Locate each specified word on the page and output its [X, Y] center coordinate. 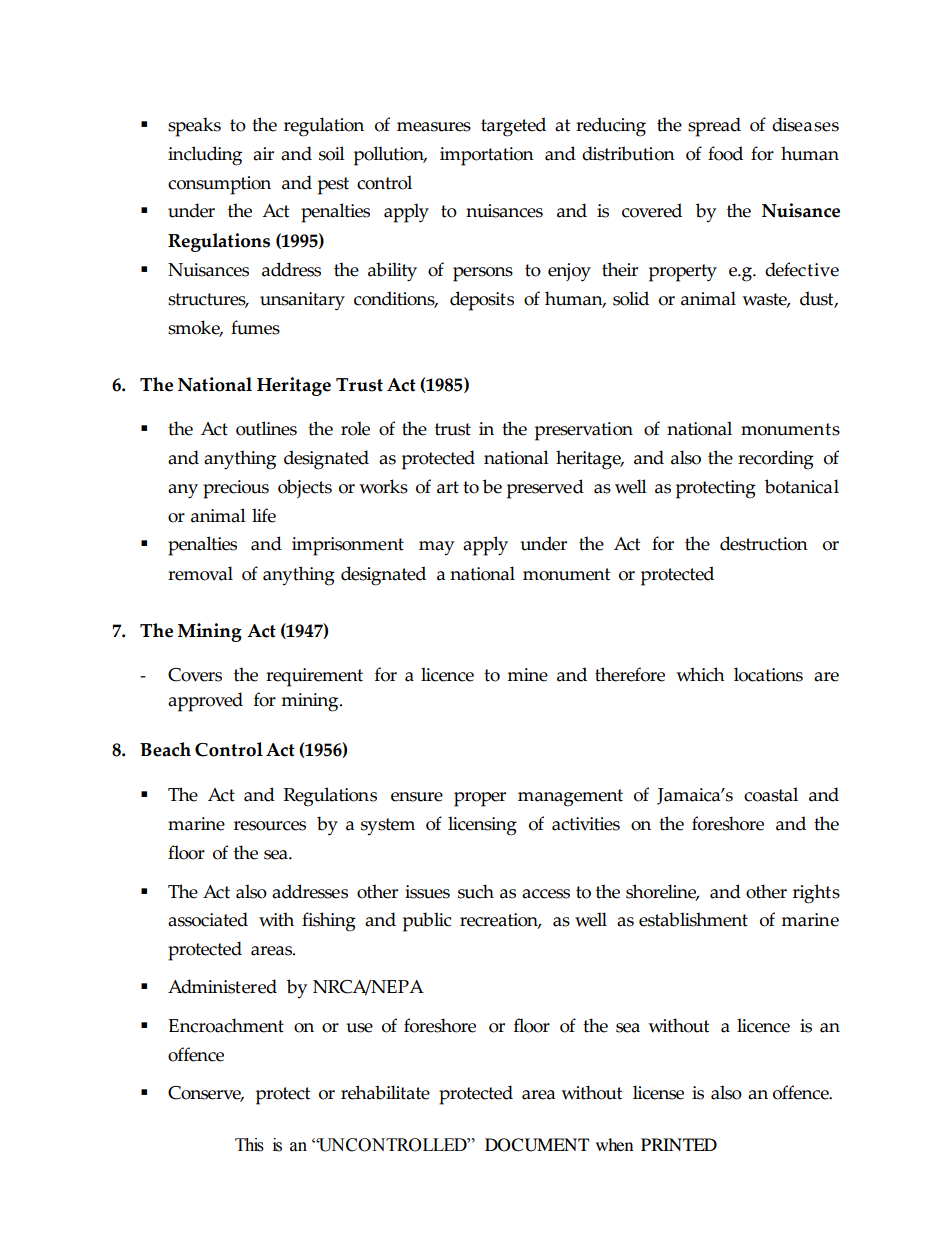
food [725, 153]
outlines [266, 428]
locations [768, 674]
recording [776, 460]
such [476, 891]
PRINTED [679, 1144]
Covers [195, 675]
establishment [693, 919]
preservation [584, 431]
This [249, 1145]
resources [270, 826]
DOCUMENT [537, 1145]
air [263, 154]
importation [487, 156]
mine [527, 675]
